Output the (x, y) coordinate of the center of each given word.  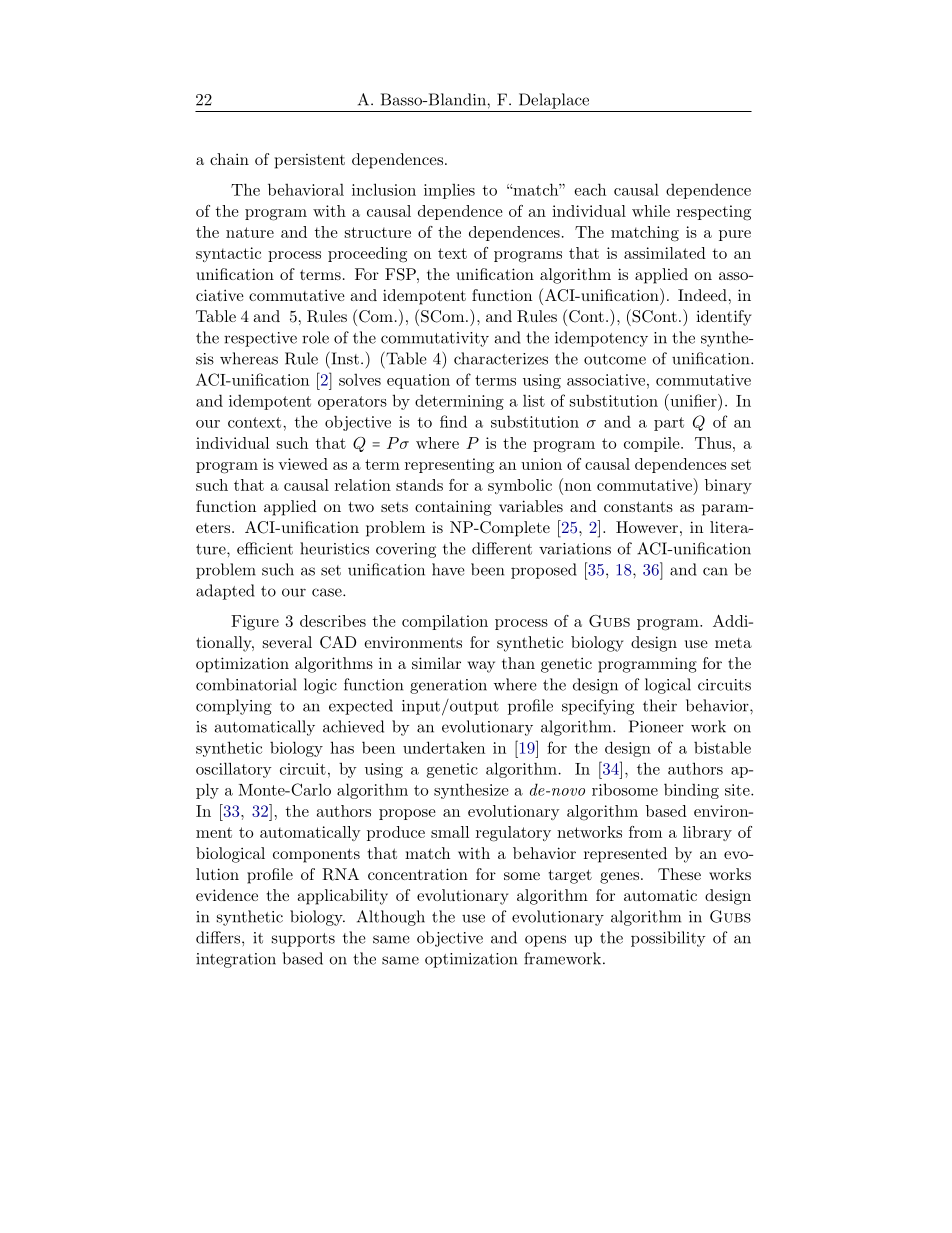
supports (303, 940)
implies (449, 191)
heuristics (334, 548)
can (715, 571)
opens (545, 941)
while (651, 211)
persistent (310, 161)
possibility (668, 939)
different (502, 548)
